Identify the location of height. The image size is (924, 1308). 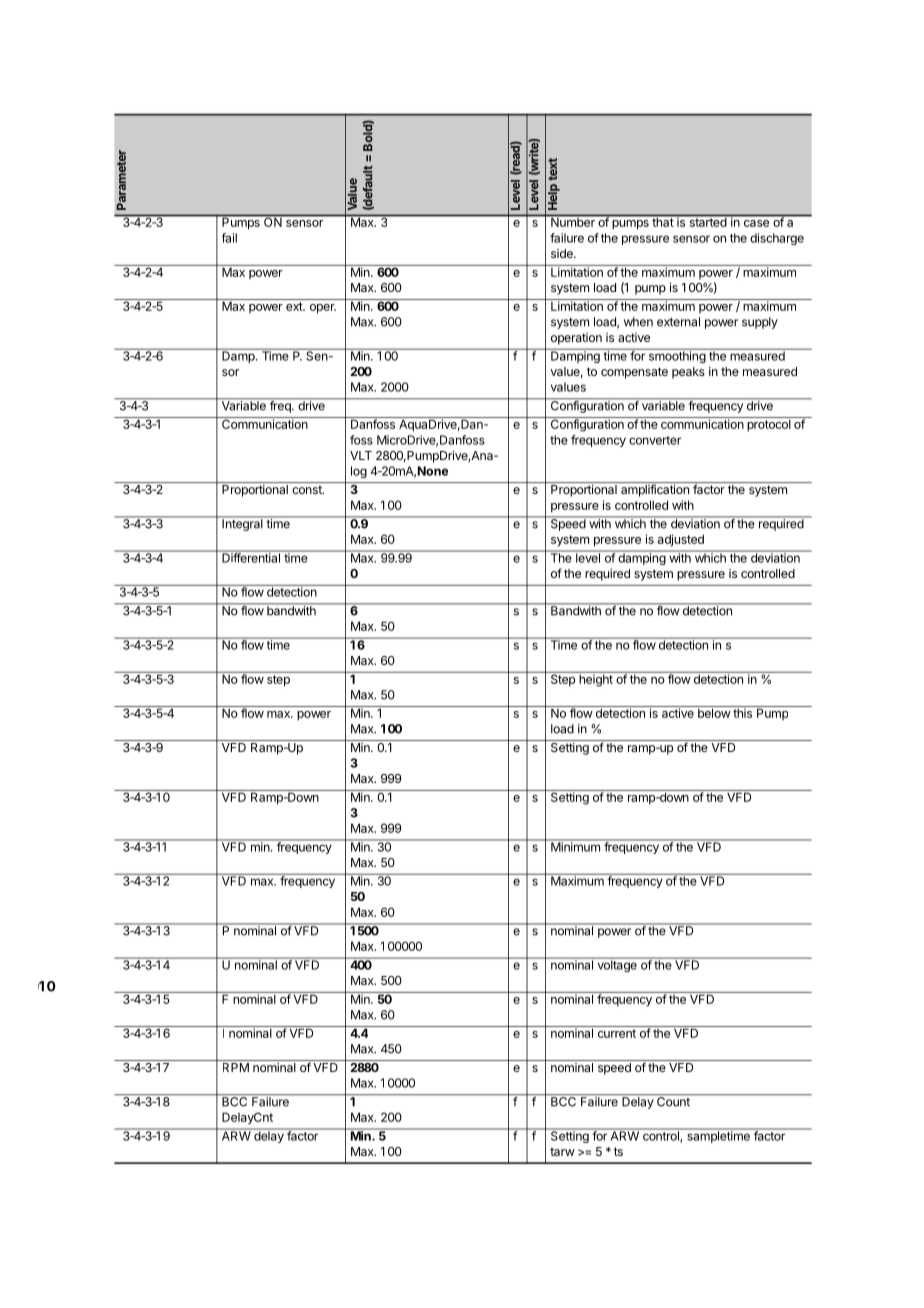
(596, 679).
